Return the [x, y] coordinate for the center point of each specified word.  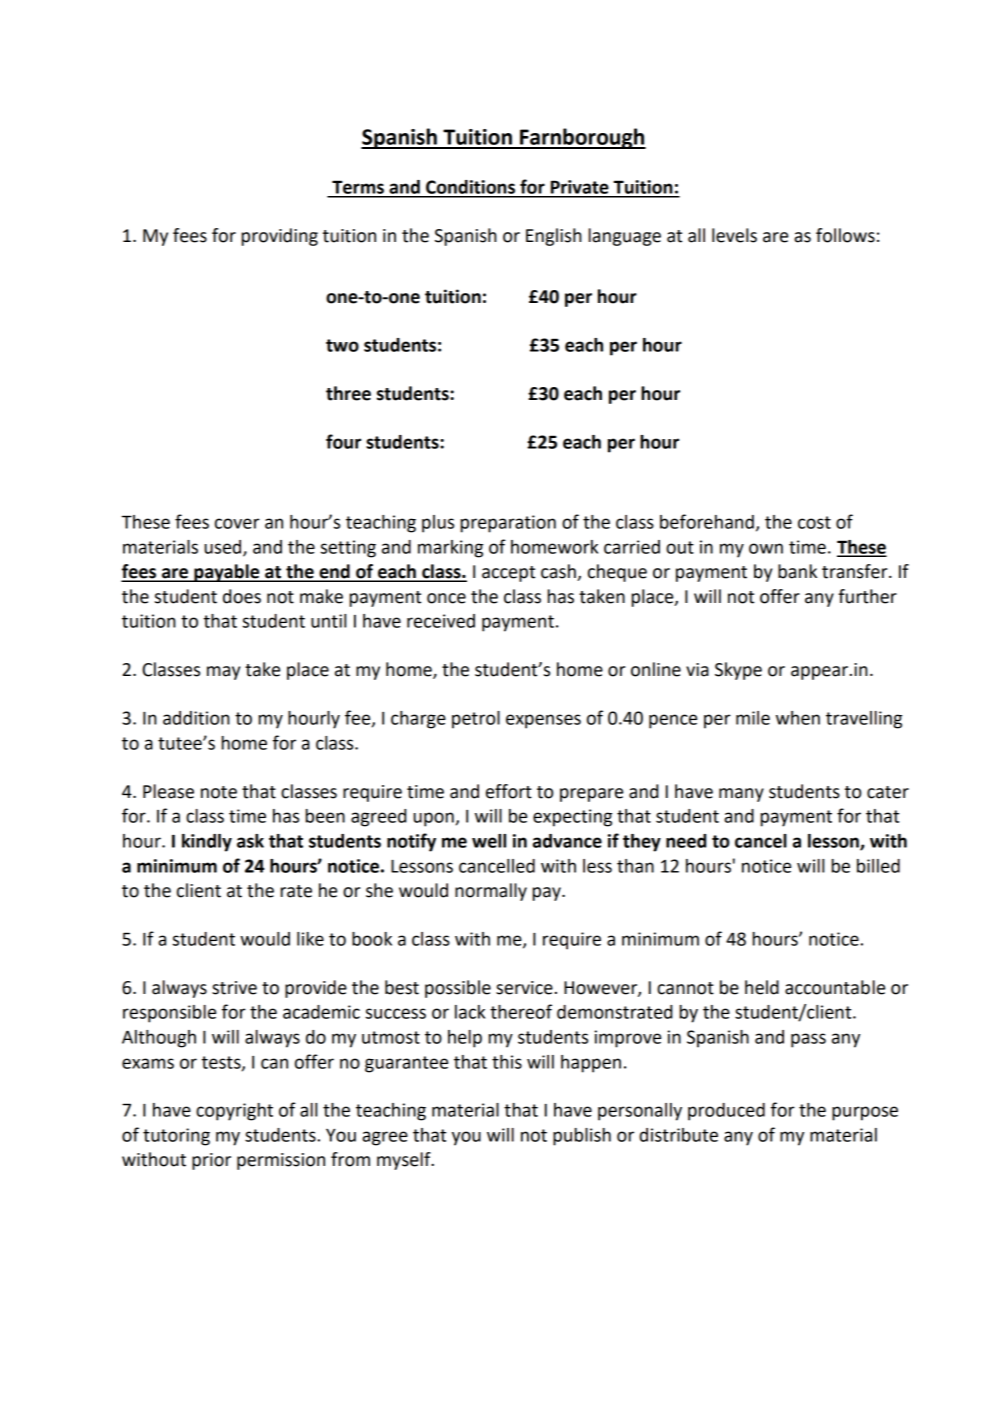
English [554, 237]
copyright [234, 1112]
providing [280, 237]
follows [845, 235]
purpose [865, 1113]
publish [582, 1137]
